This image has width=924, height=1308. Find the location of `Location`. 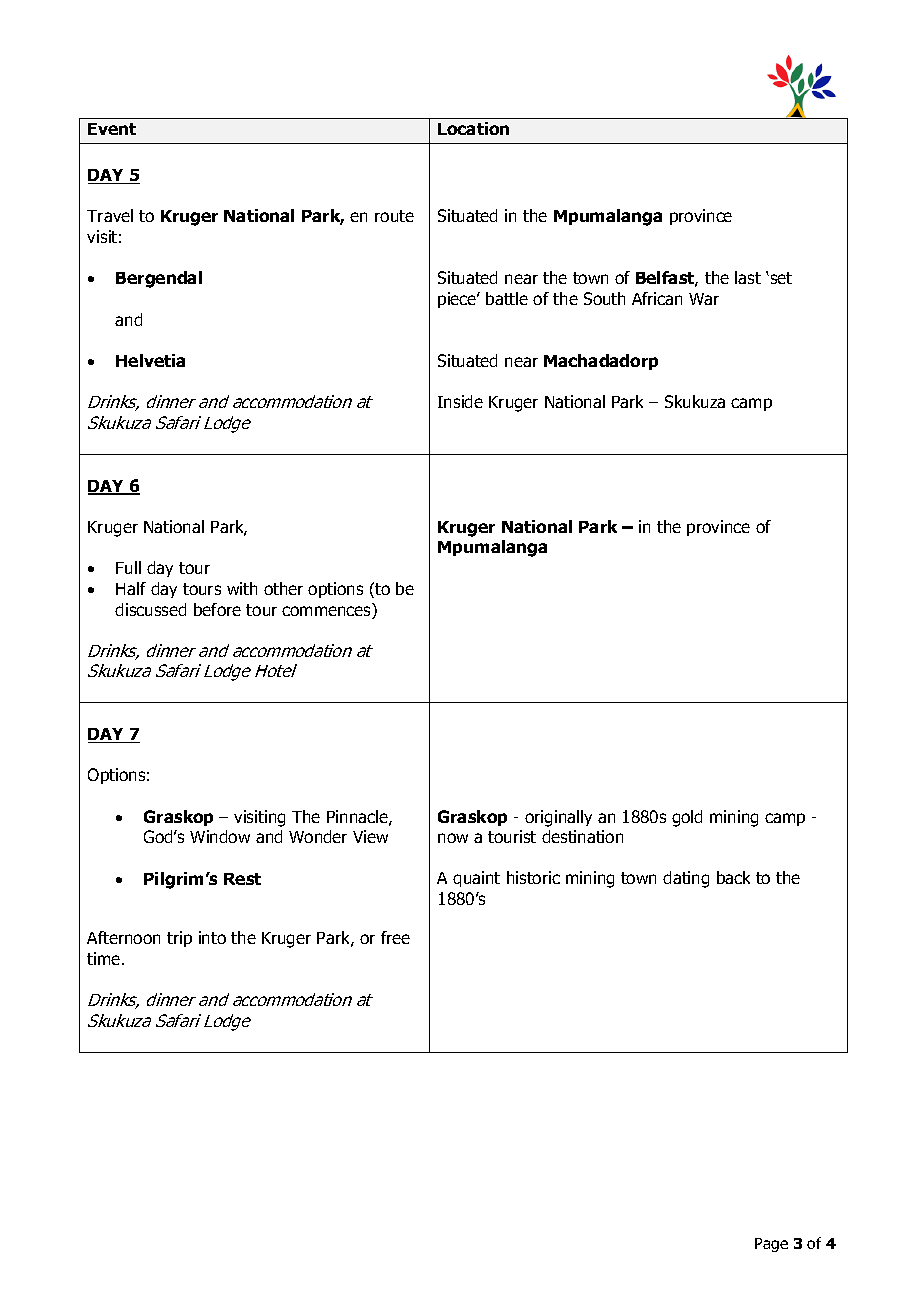

Location is located at coordinates (473, 128).
